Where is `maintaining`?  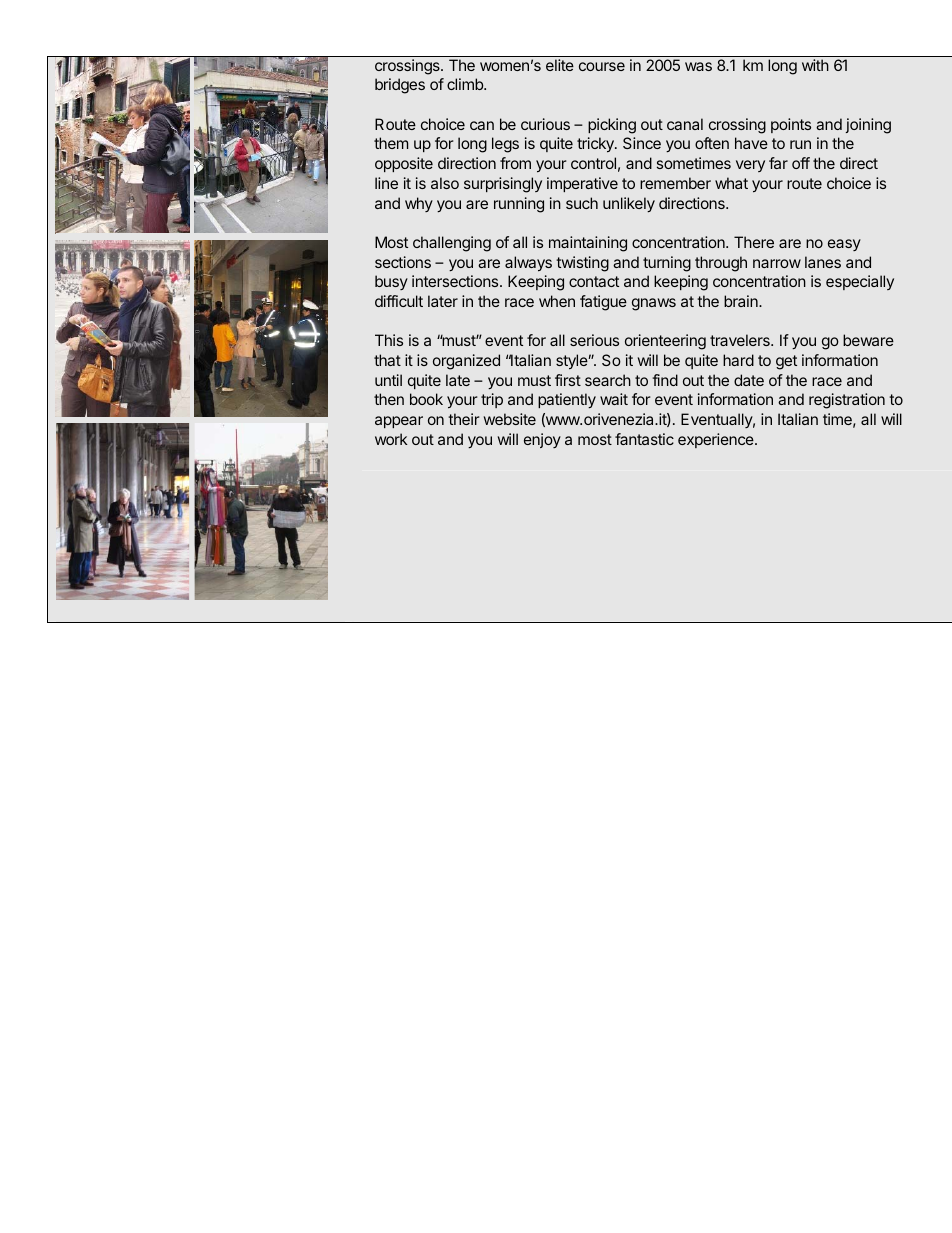
maintaining is located at coordinates (588, 244).
